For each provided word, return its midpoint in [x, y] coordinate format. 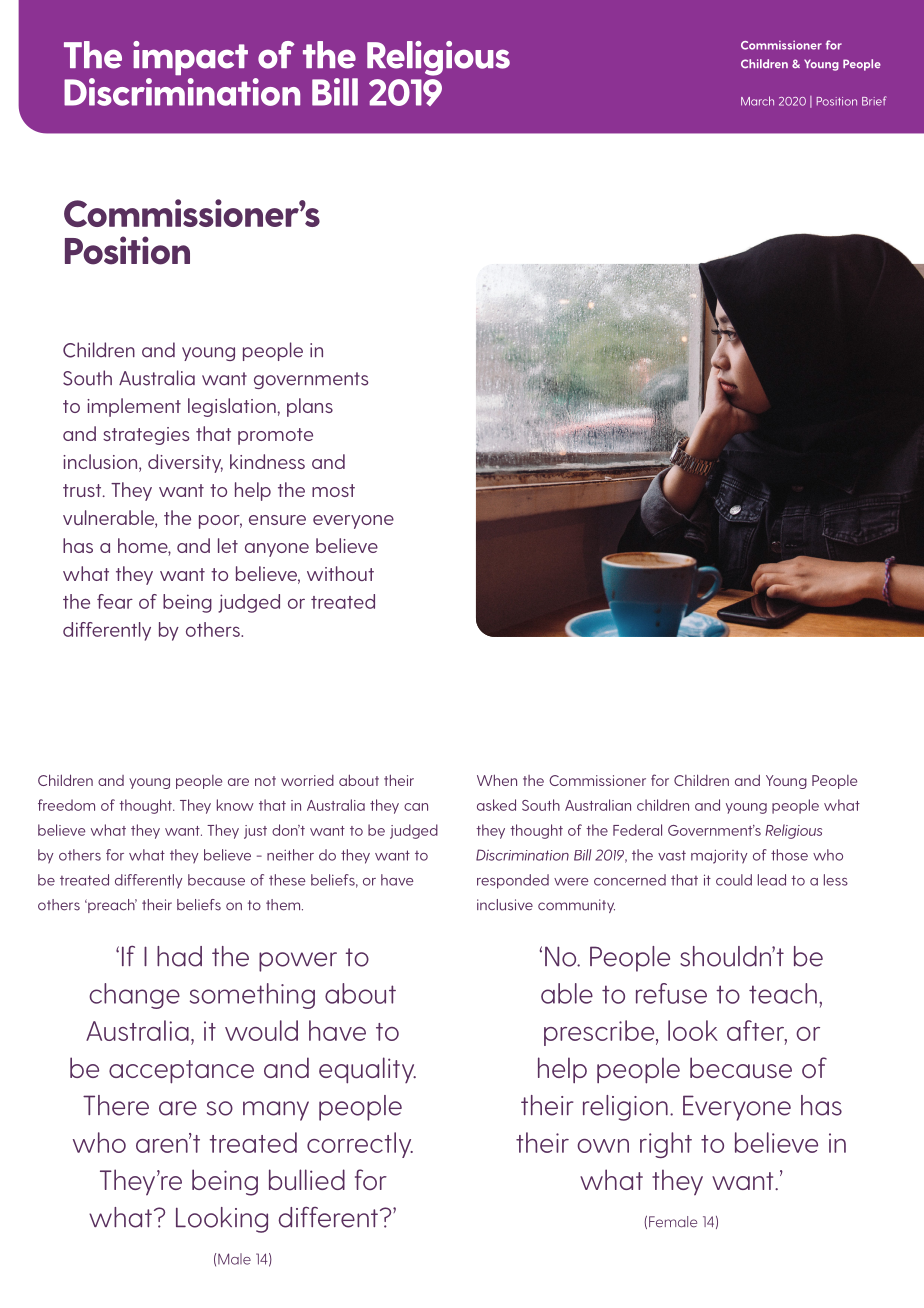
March [757, 101]
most [333, 490]
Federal [637, 830]
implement [134, 407]
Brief [874, 101]
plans [310, 407]
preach [111, 906]
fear [115, 601]
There [116, 1105]
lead [772, 880]
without [340, 573]
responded [513, 881]
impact [190, 58]
